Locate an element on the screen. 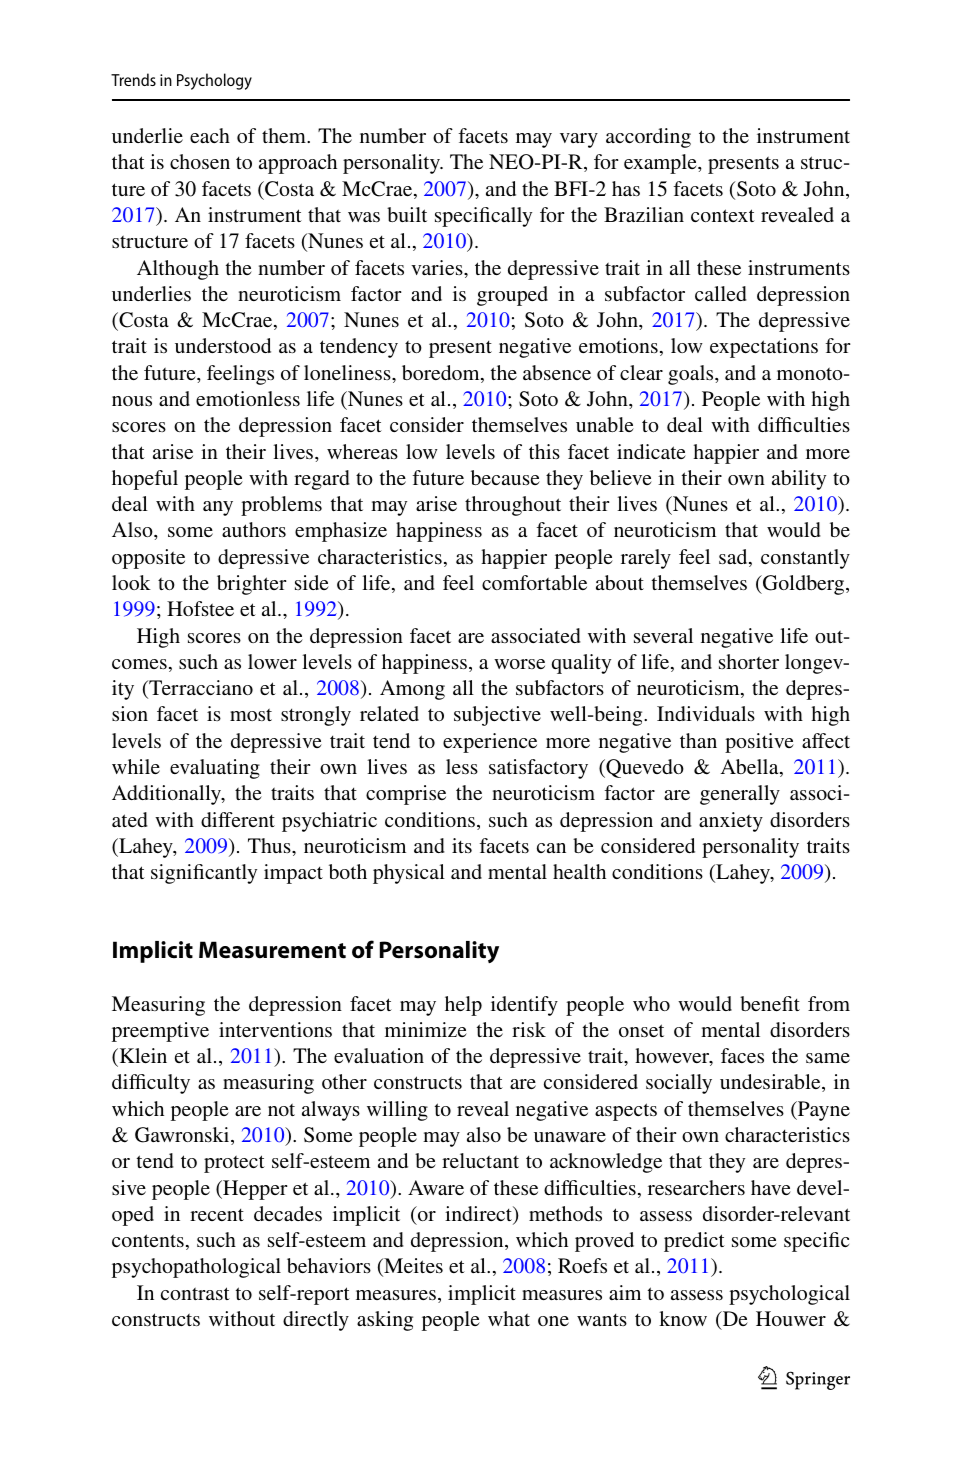 This screenshot has height=1459, width=962. contrast is located at coordinates (195, 1293).
